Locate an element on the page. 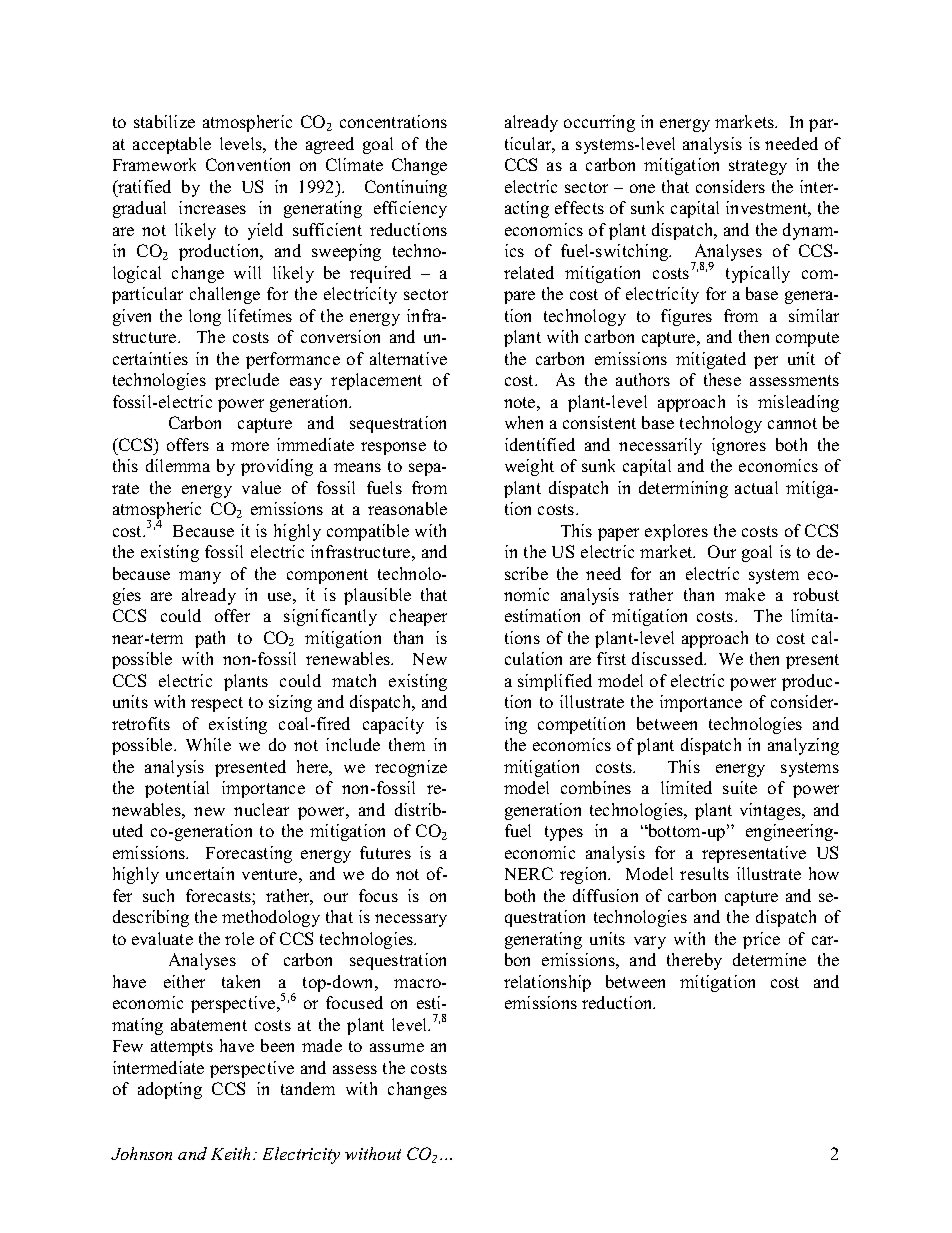 The height and width of the page is (1233, 952). Keith is located at coordinates (232, 1153).
